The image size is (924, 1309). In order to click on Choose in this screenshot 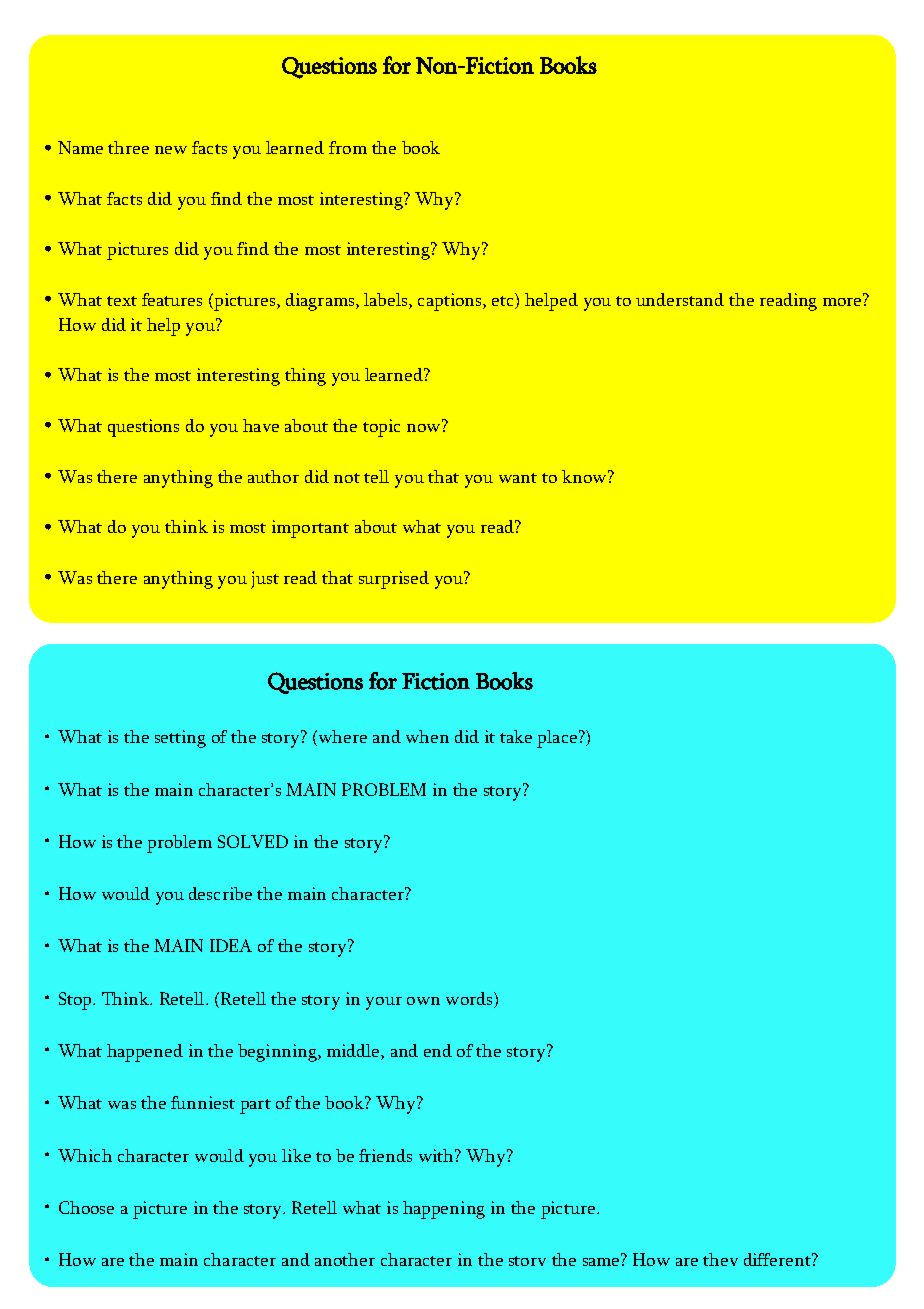, I will do `click(86, 1207)`.
